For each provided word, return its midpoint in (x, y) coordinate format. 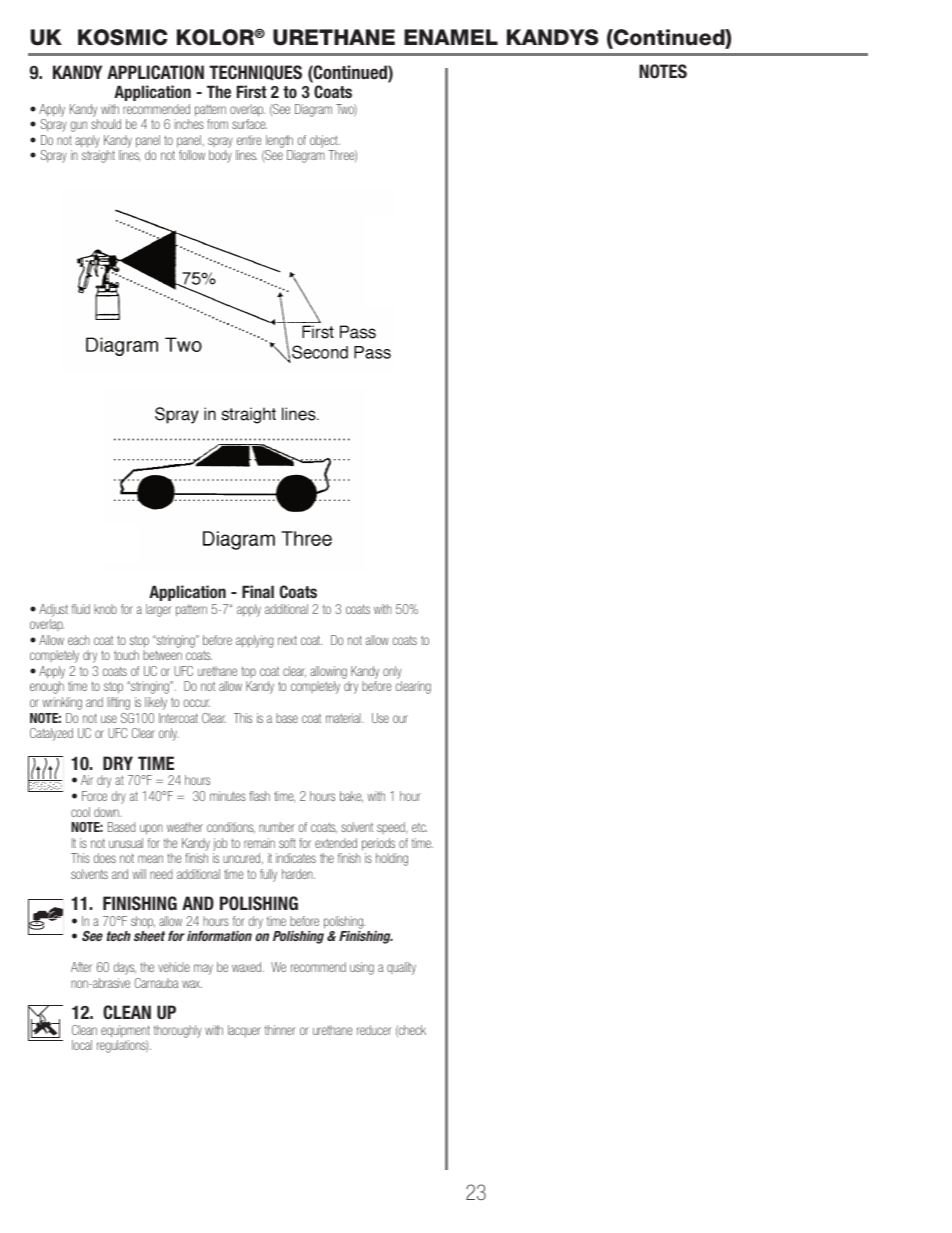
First (252, 91)
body (220, 156)
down (107, 812)
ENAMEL (451, 37)
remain (259, 843)
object (325, 141)
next (287, 640)
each (79, 640)
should (106, 124)
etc (419, 827)
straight (98, 156)
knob (105, 609)
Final (258, 591)
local (82, 1045)
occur (197, 703)
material (344, 718)
